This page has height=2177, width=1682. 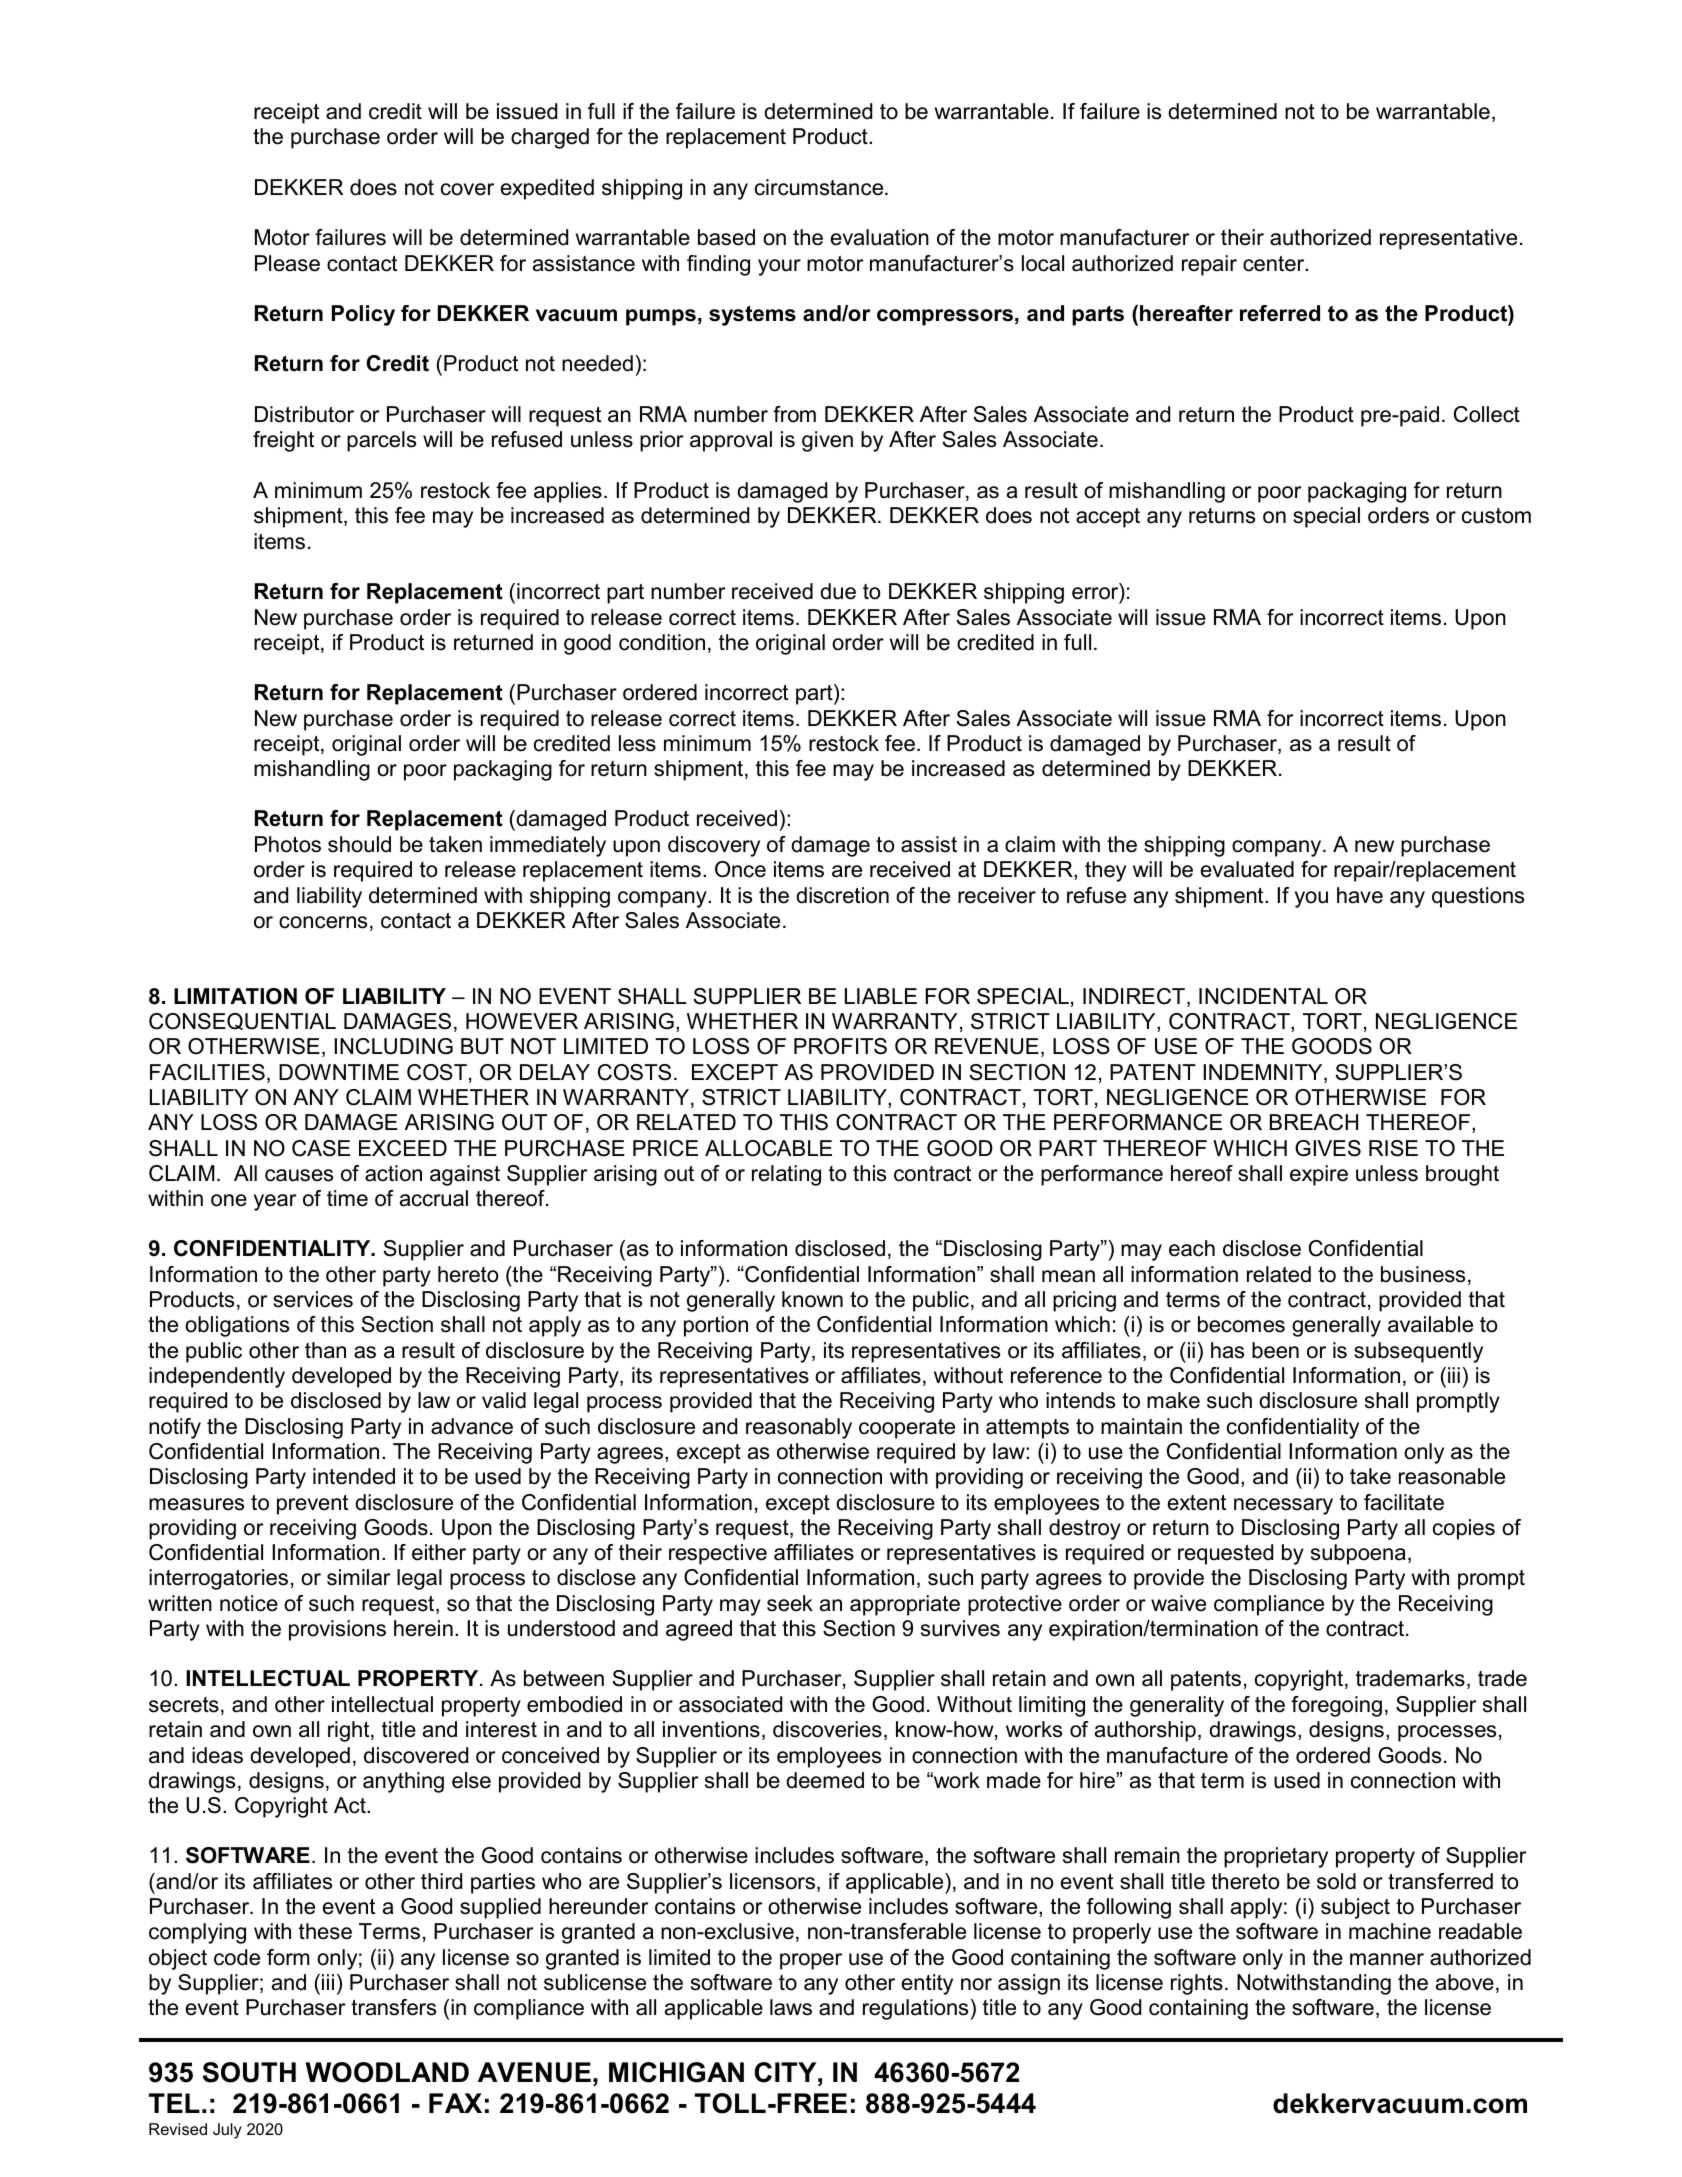 What do you see at coordinates (791, 2007) in the page?
I see `laws` at bounding box center [791, 2007].
